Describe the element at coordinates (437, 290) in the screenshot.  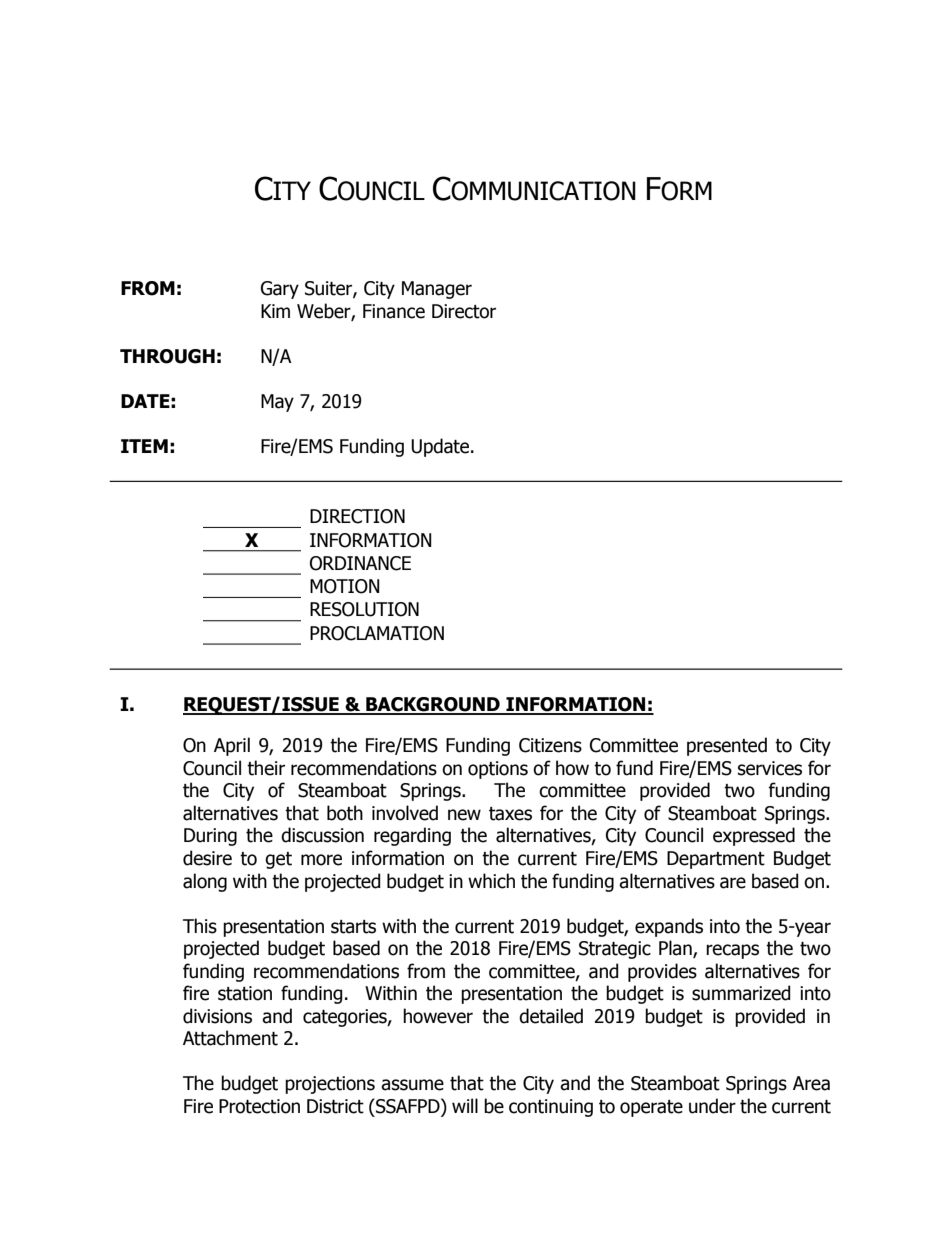
I see `Manager` at that location.
